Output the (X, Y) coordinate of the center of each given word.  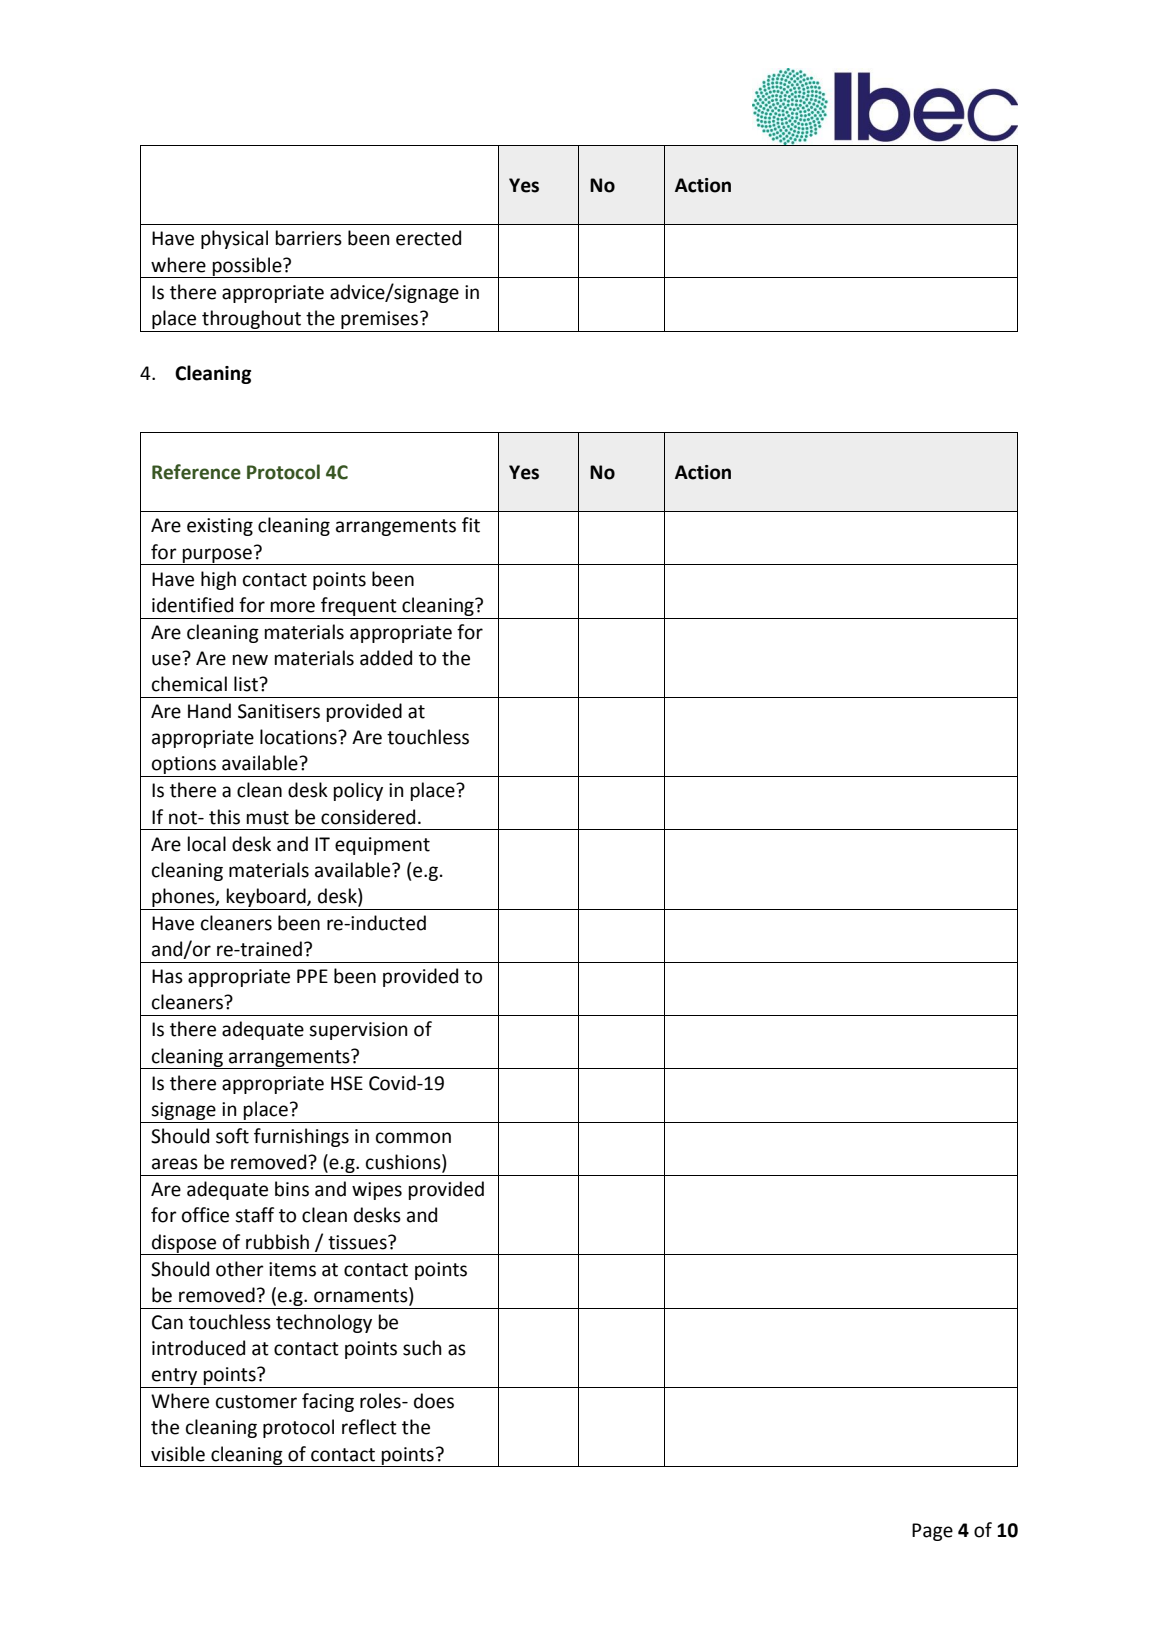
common (413, 1138)
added (386, 658)
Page (932, 1532)
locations (299, 737)
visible (178, 1454)
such (422, 1348)
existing (220, 527)
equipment (382, 846)
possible (247, 267)
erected (428, 238)
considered (368, 817)
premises (381, 320)
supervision (358, 1031)
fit (471, 525)
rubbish (277, 1242)
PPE (312, 976)
